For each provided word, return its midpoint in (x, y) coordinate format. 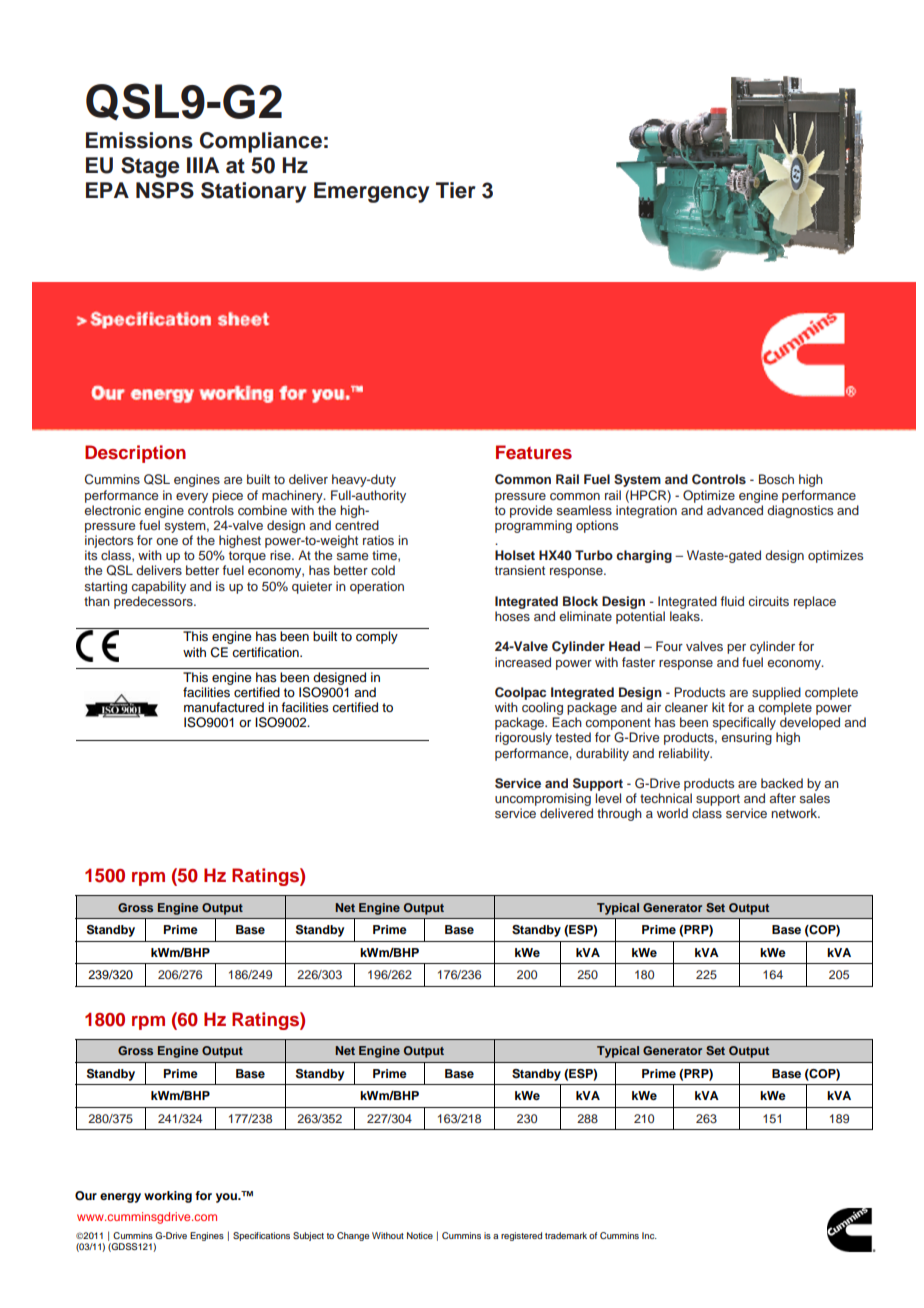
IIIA (203, 165)
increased (523, 662)
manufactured (224, 707)
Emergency (371, 192)
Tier (456, 190)
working (168, 1197)
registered (521, 1236)
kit (718, 707)
